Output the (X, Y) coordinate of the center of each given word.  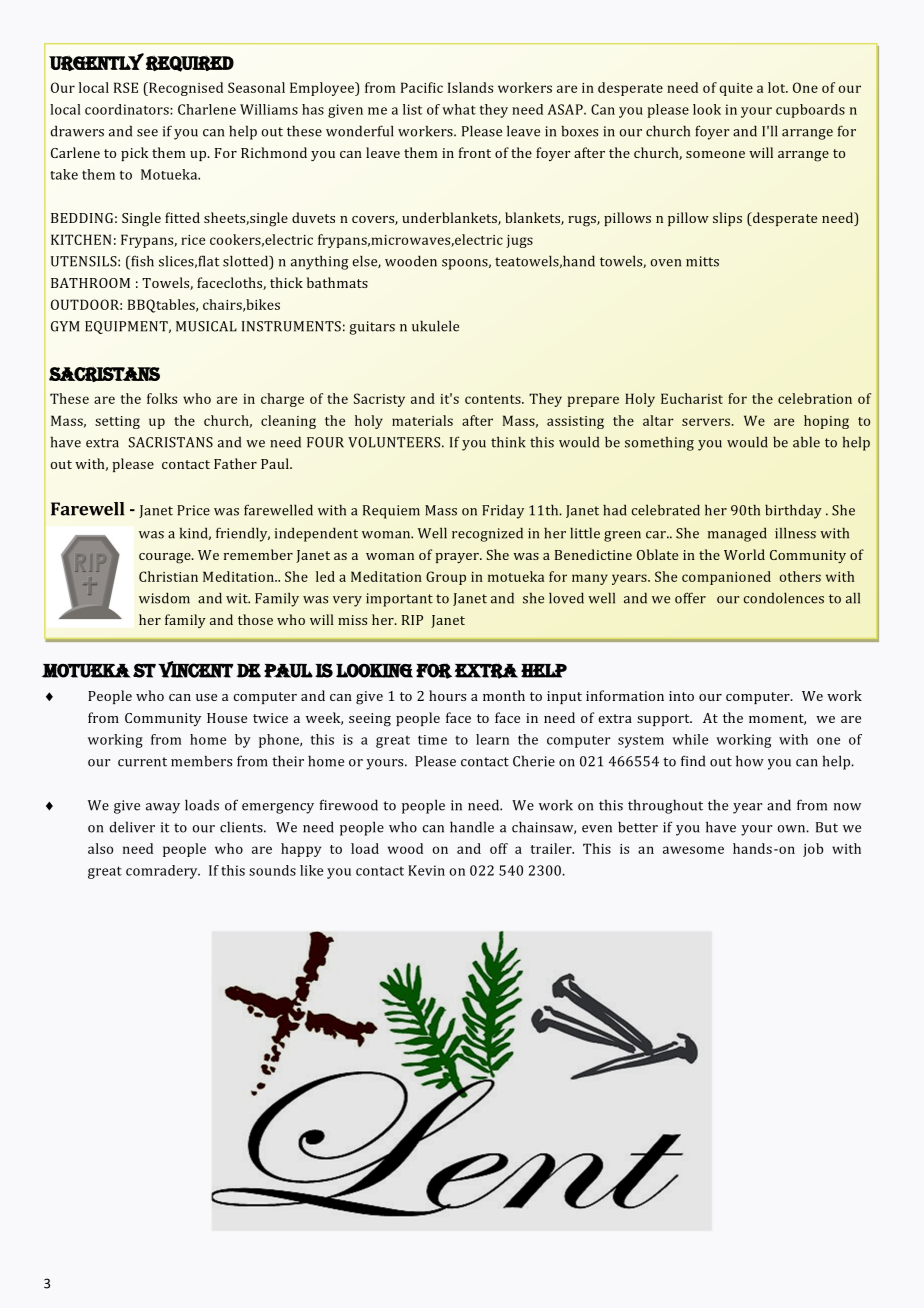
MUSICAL (206, 326)
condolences (784, 598)
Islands (470, 87)
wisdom (164, 598)
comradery (163, 872)
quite (736, 89)
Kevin (426, 870)
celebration (815, 398)
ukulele (435, 326)
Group (446, 578)
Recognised (185, 89)
